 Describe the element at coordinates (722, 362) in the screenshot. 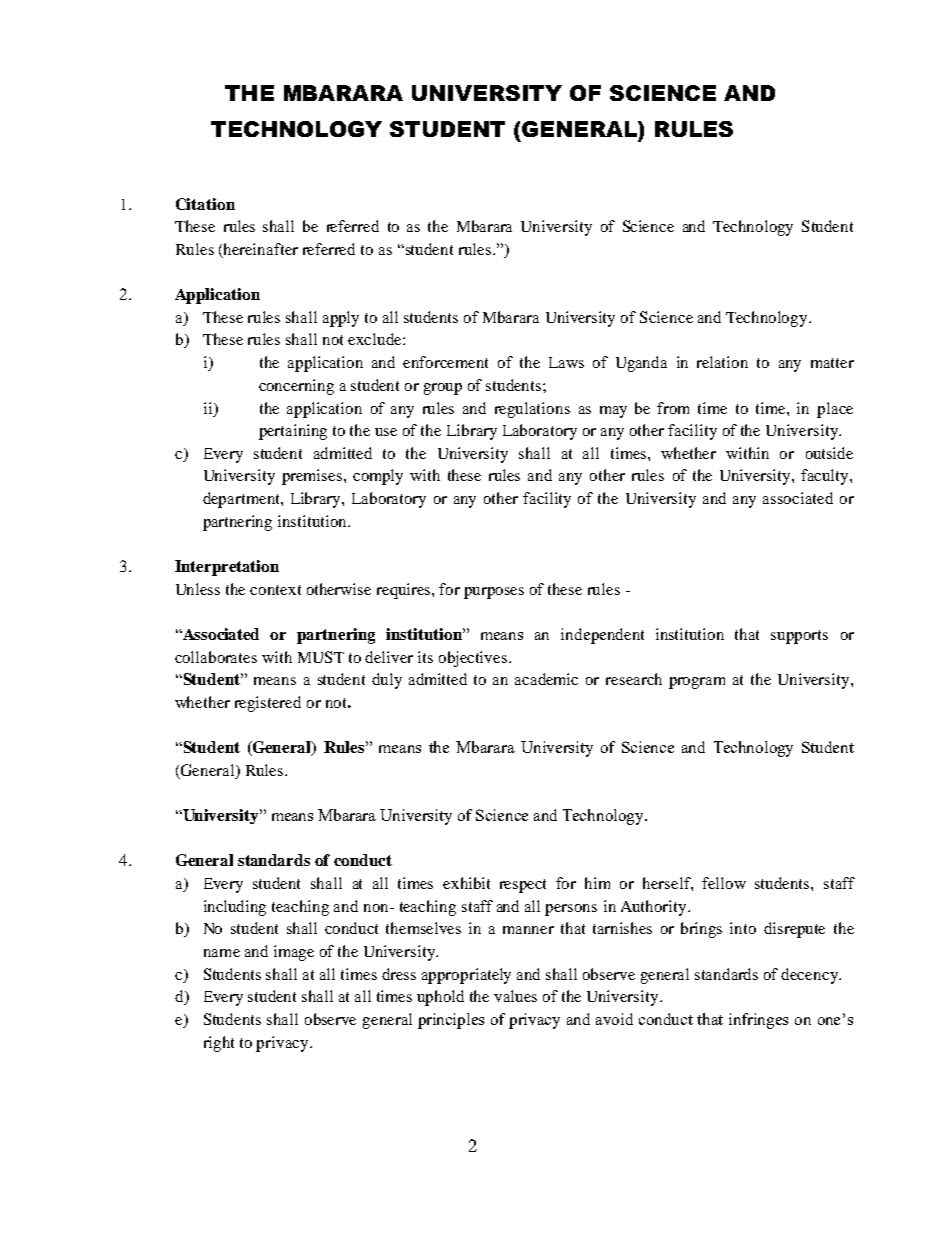

I see `relation` at that location.
